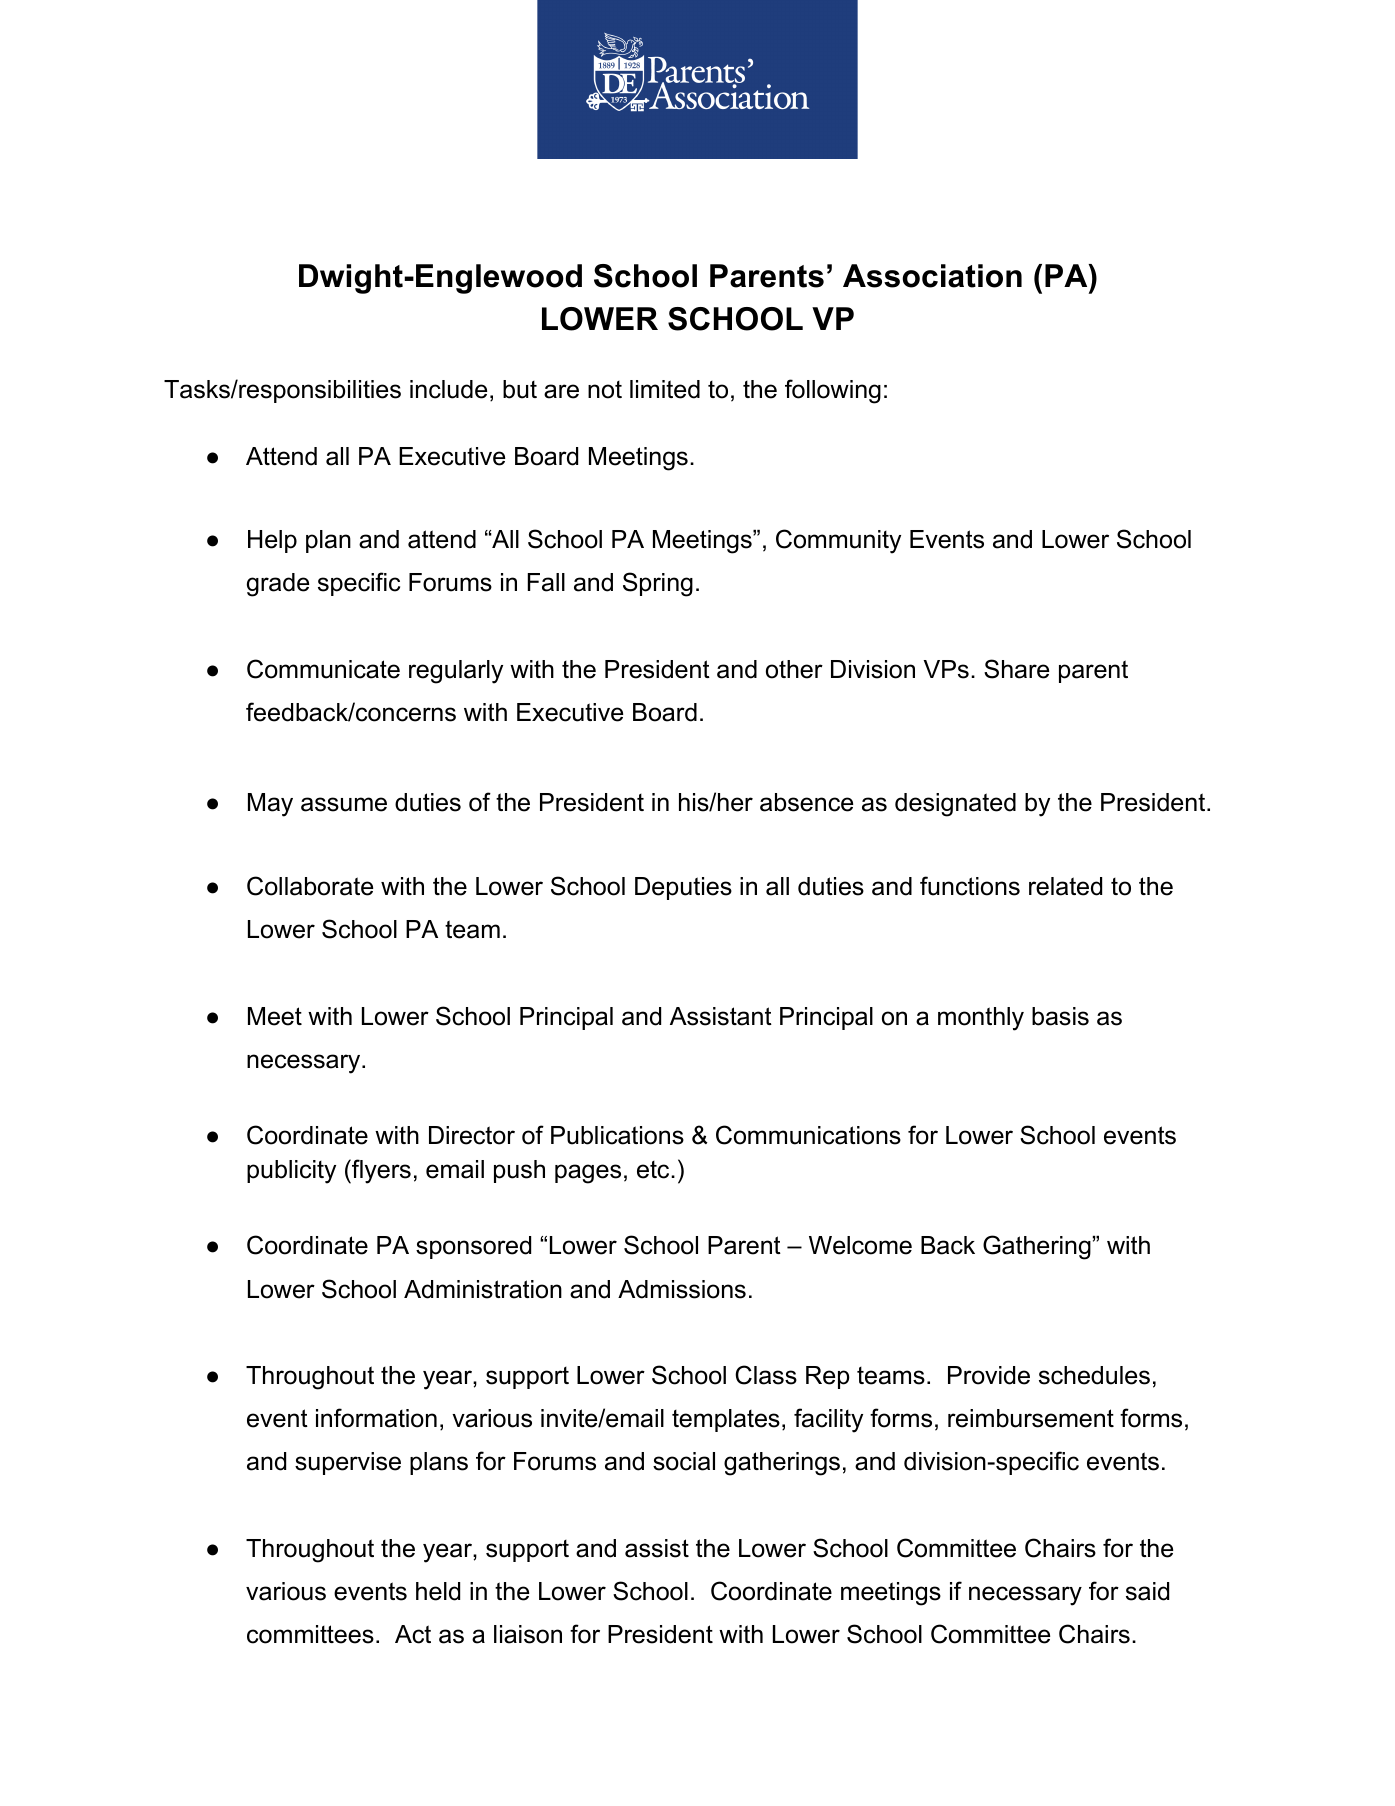 Image resolution: width=1395 pixels, height=1806 pixels. Describe the element at coordinates (344, 804) in the page. I see `assume` at that location.
